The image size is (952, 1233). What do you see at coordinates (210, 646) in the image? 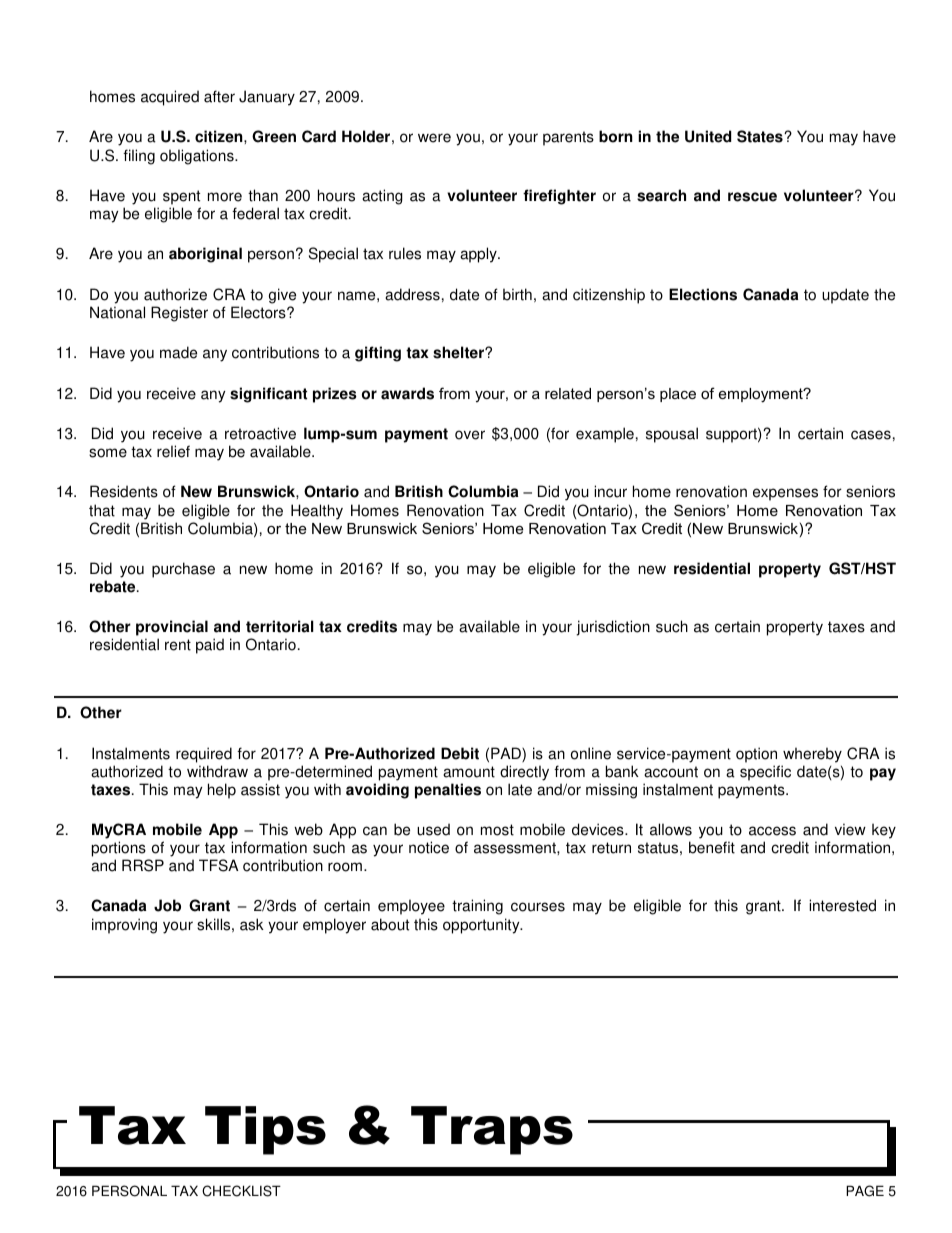
I see `paid` at bounding box center [210, 646].
